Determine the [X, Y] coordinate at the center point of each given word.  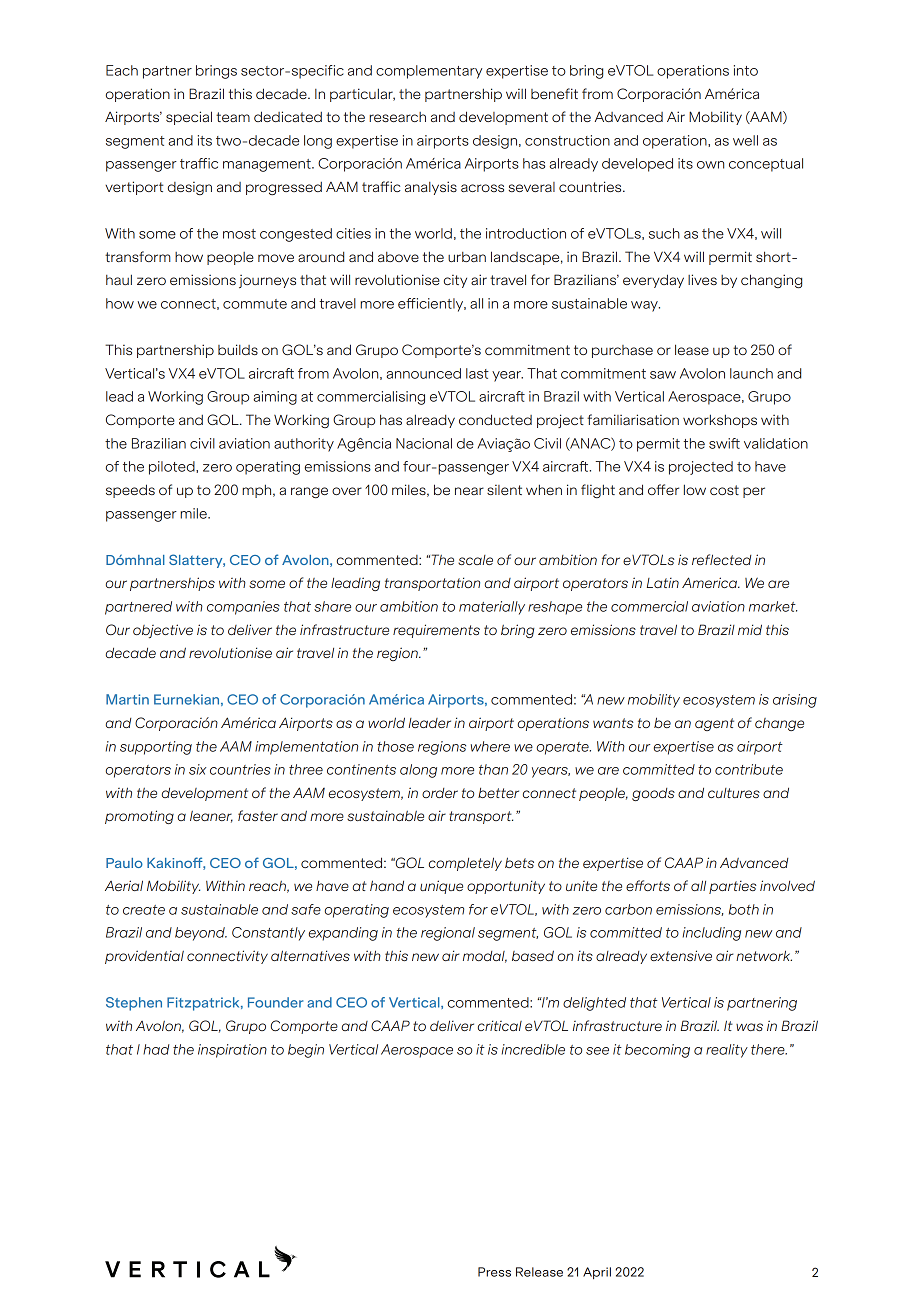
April [597, 1273]
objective [163, 631]
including [712, 934]
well [745, 140]
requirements [436, 631]
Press [494, 1272]
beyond [201, 934]
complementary [429, 72]
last [477, 373]
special [189, 118]
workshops [720, 421]
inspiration [232, 1051]
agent [714, 724]
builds [238, 349]
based [533, 955]
